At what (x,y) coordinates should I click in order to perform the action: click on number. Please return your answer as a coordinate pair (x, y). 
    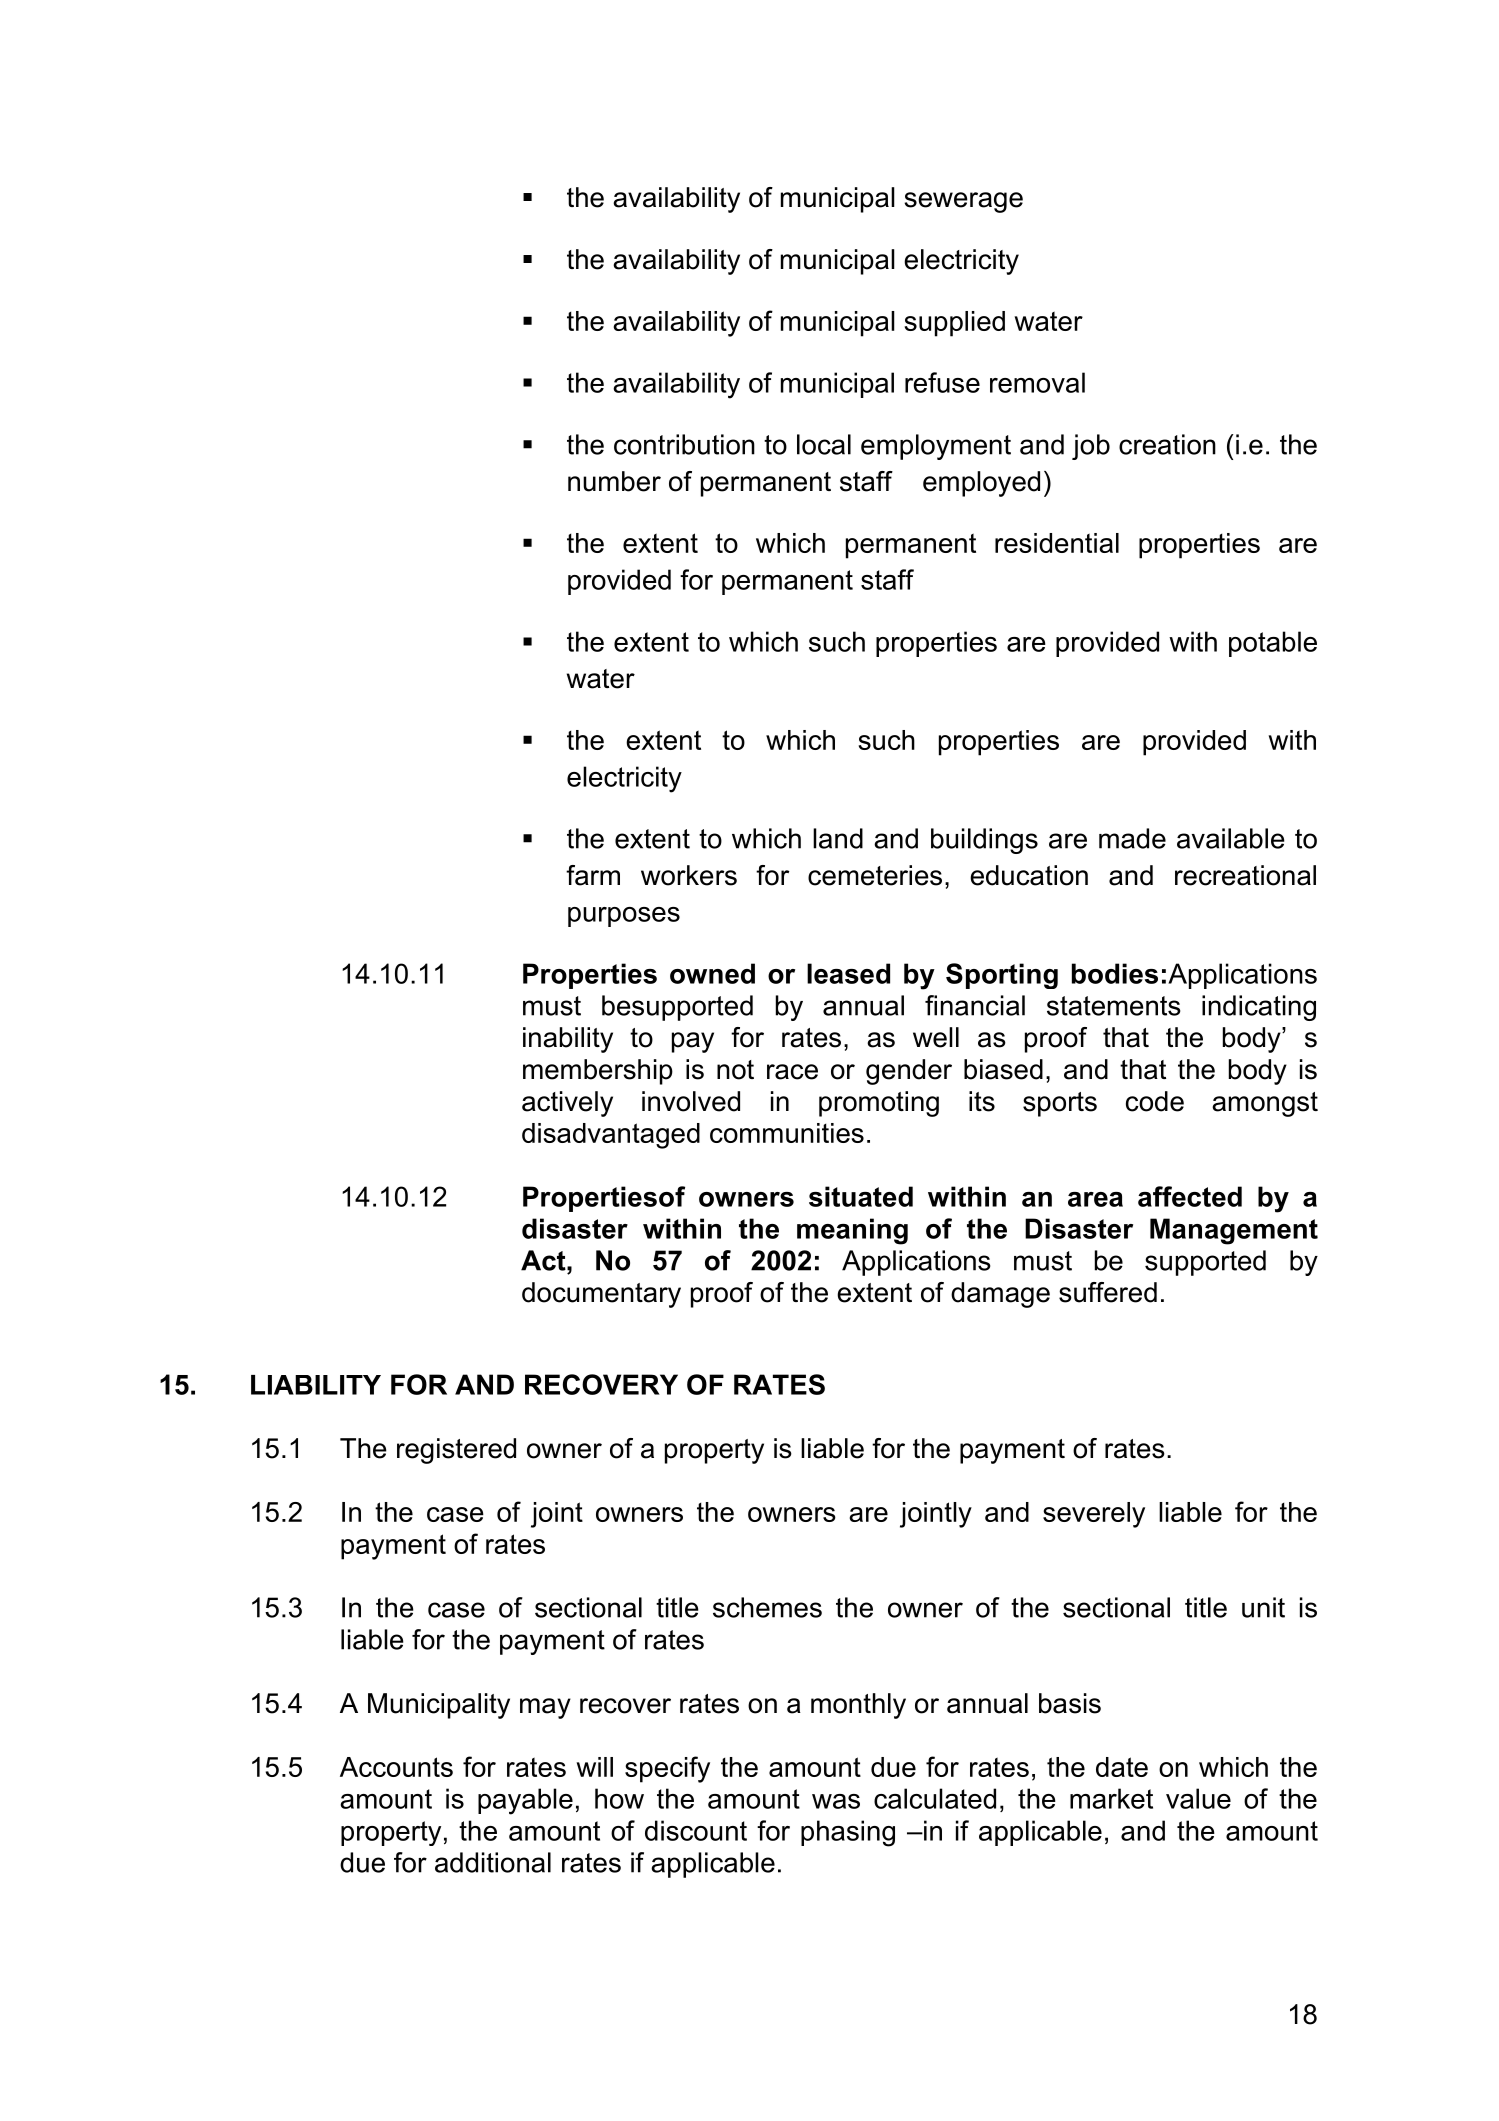
    Looking at the image, I should click on (614, 481).
